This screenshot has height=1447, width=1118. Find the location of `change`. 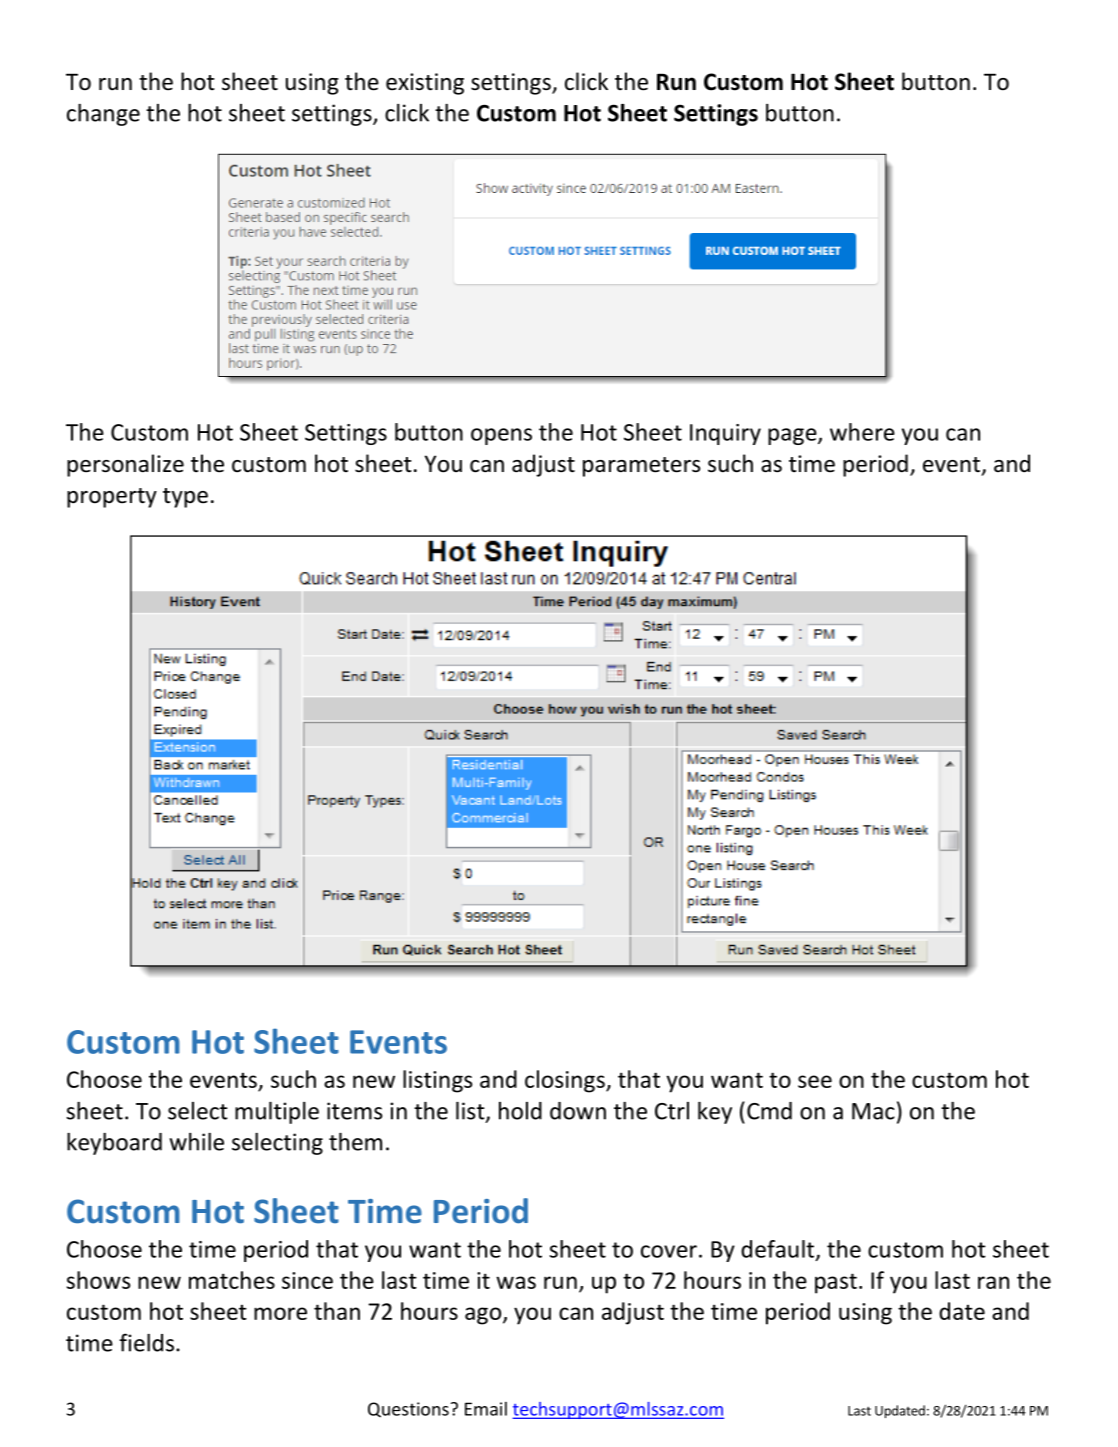

change is located at coordinates (103, 115).
